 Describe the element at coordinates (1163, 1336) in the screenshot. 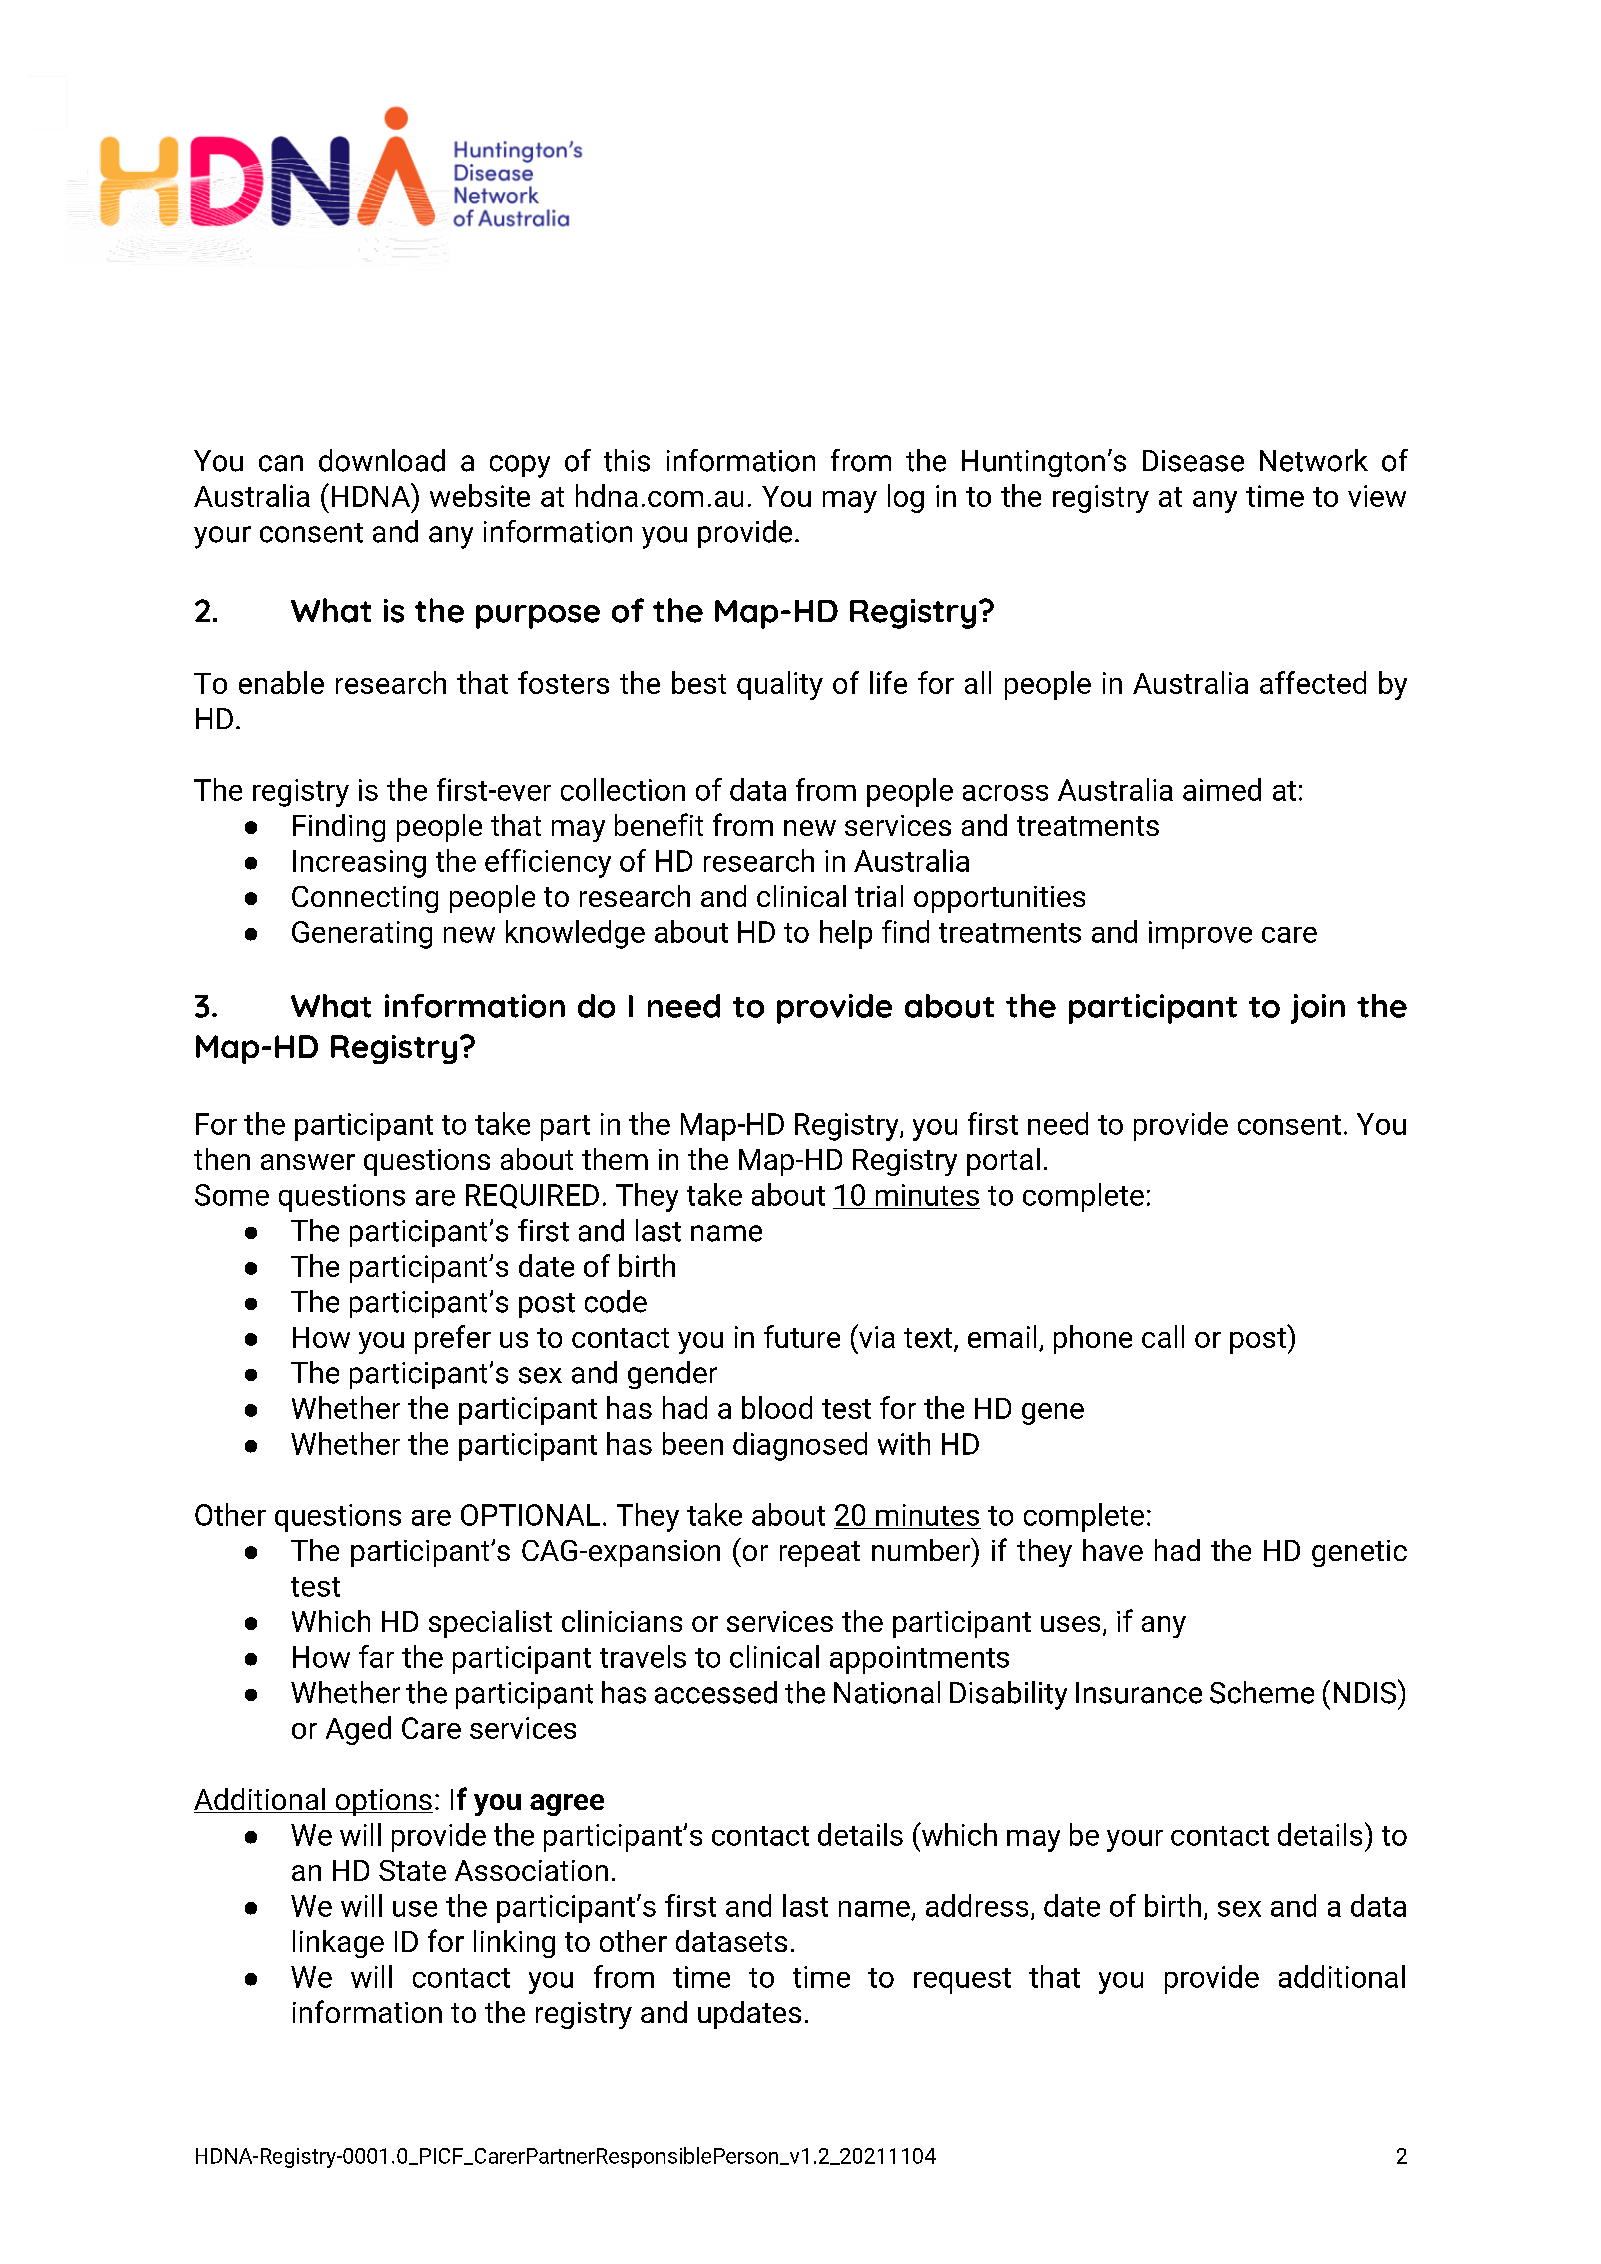

I see `call` at that location.
